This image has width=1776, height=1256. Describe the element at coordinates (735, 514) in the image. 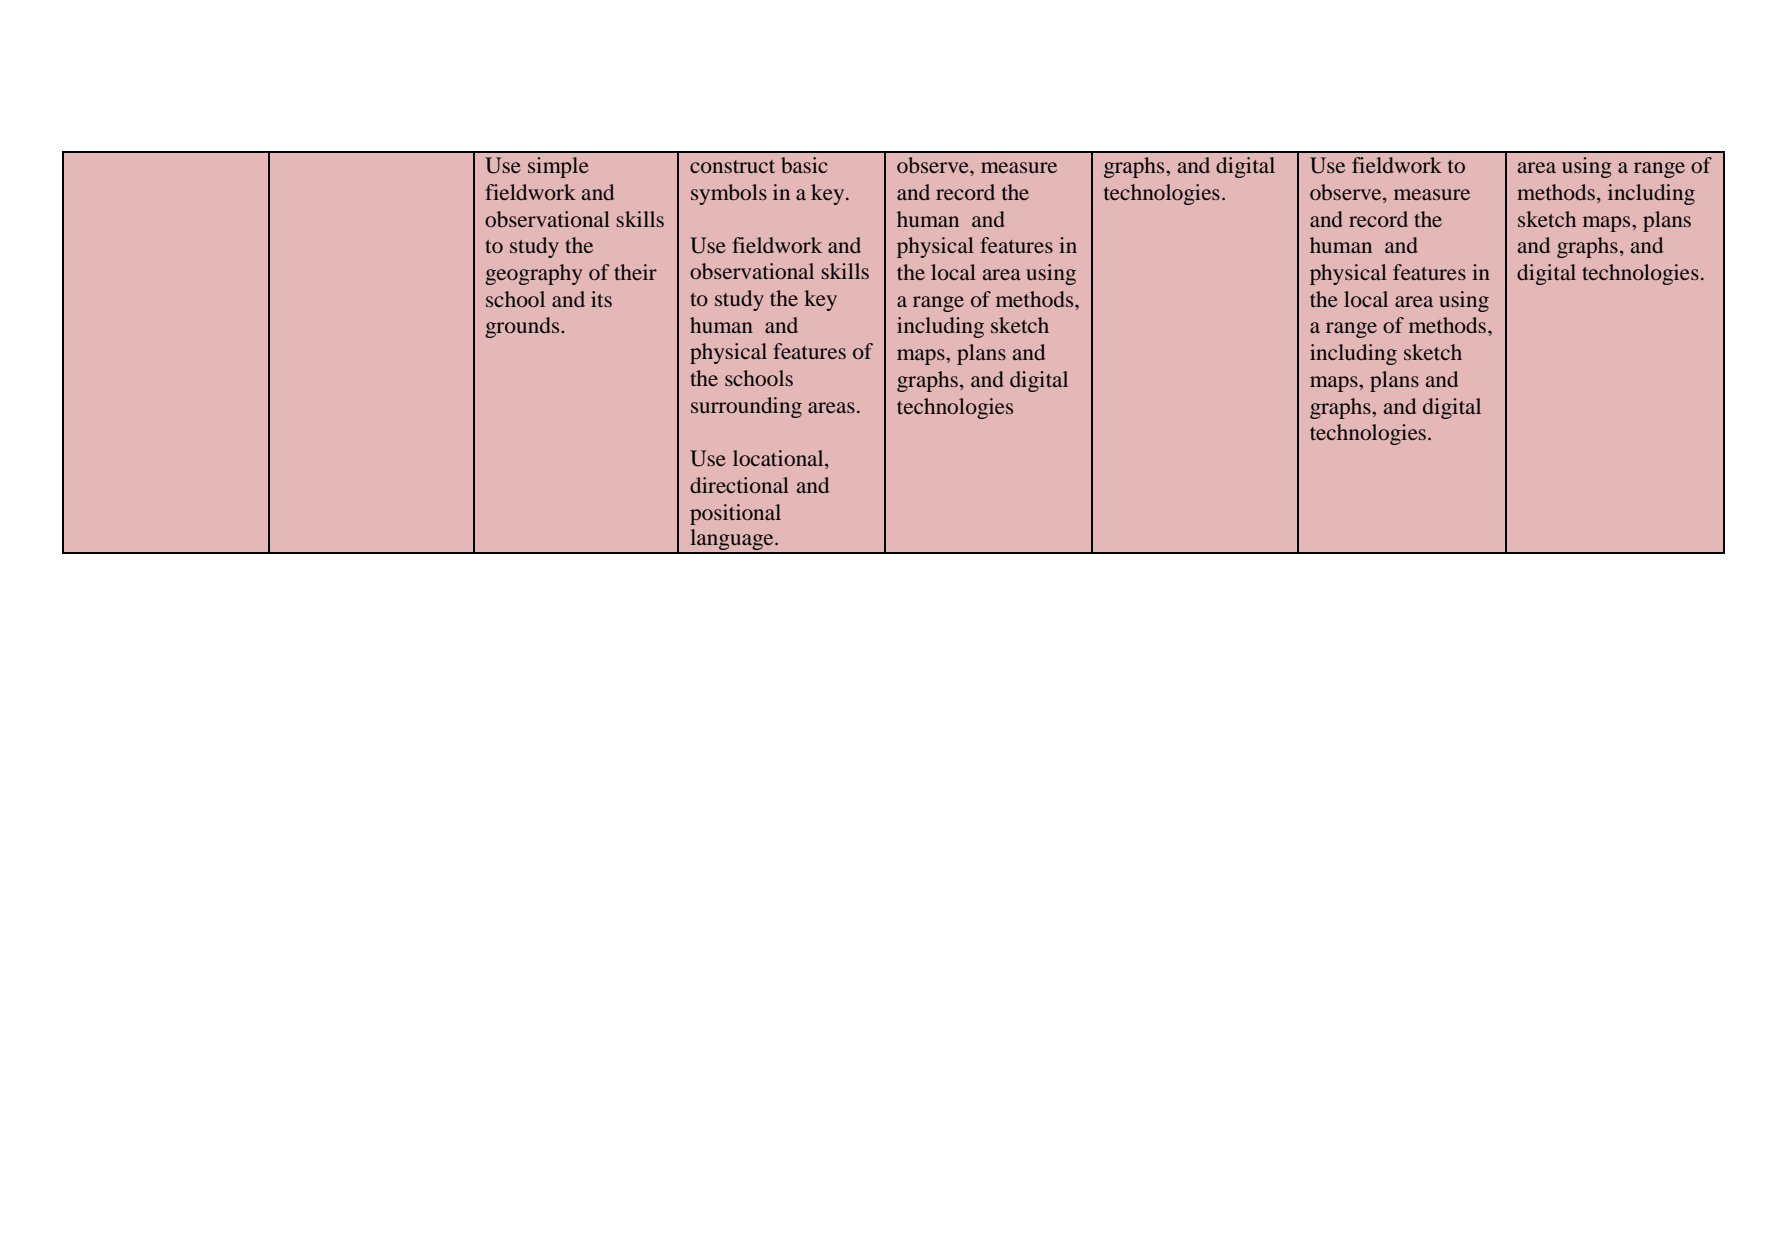

I see `positional` at that location.
